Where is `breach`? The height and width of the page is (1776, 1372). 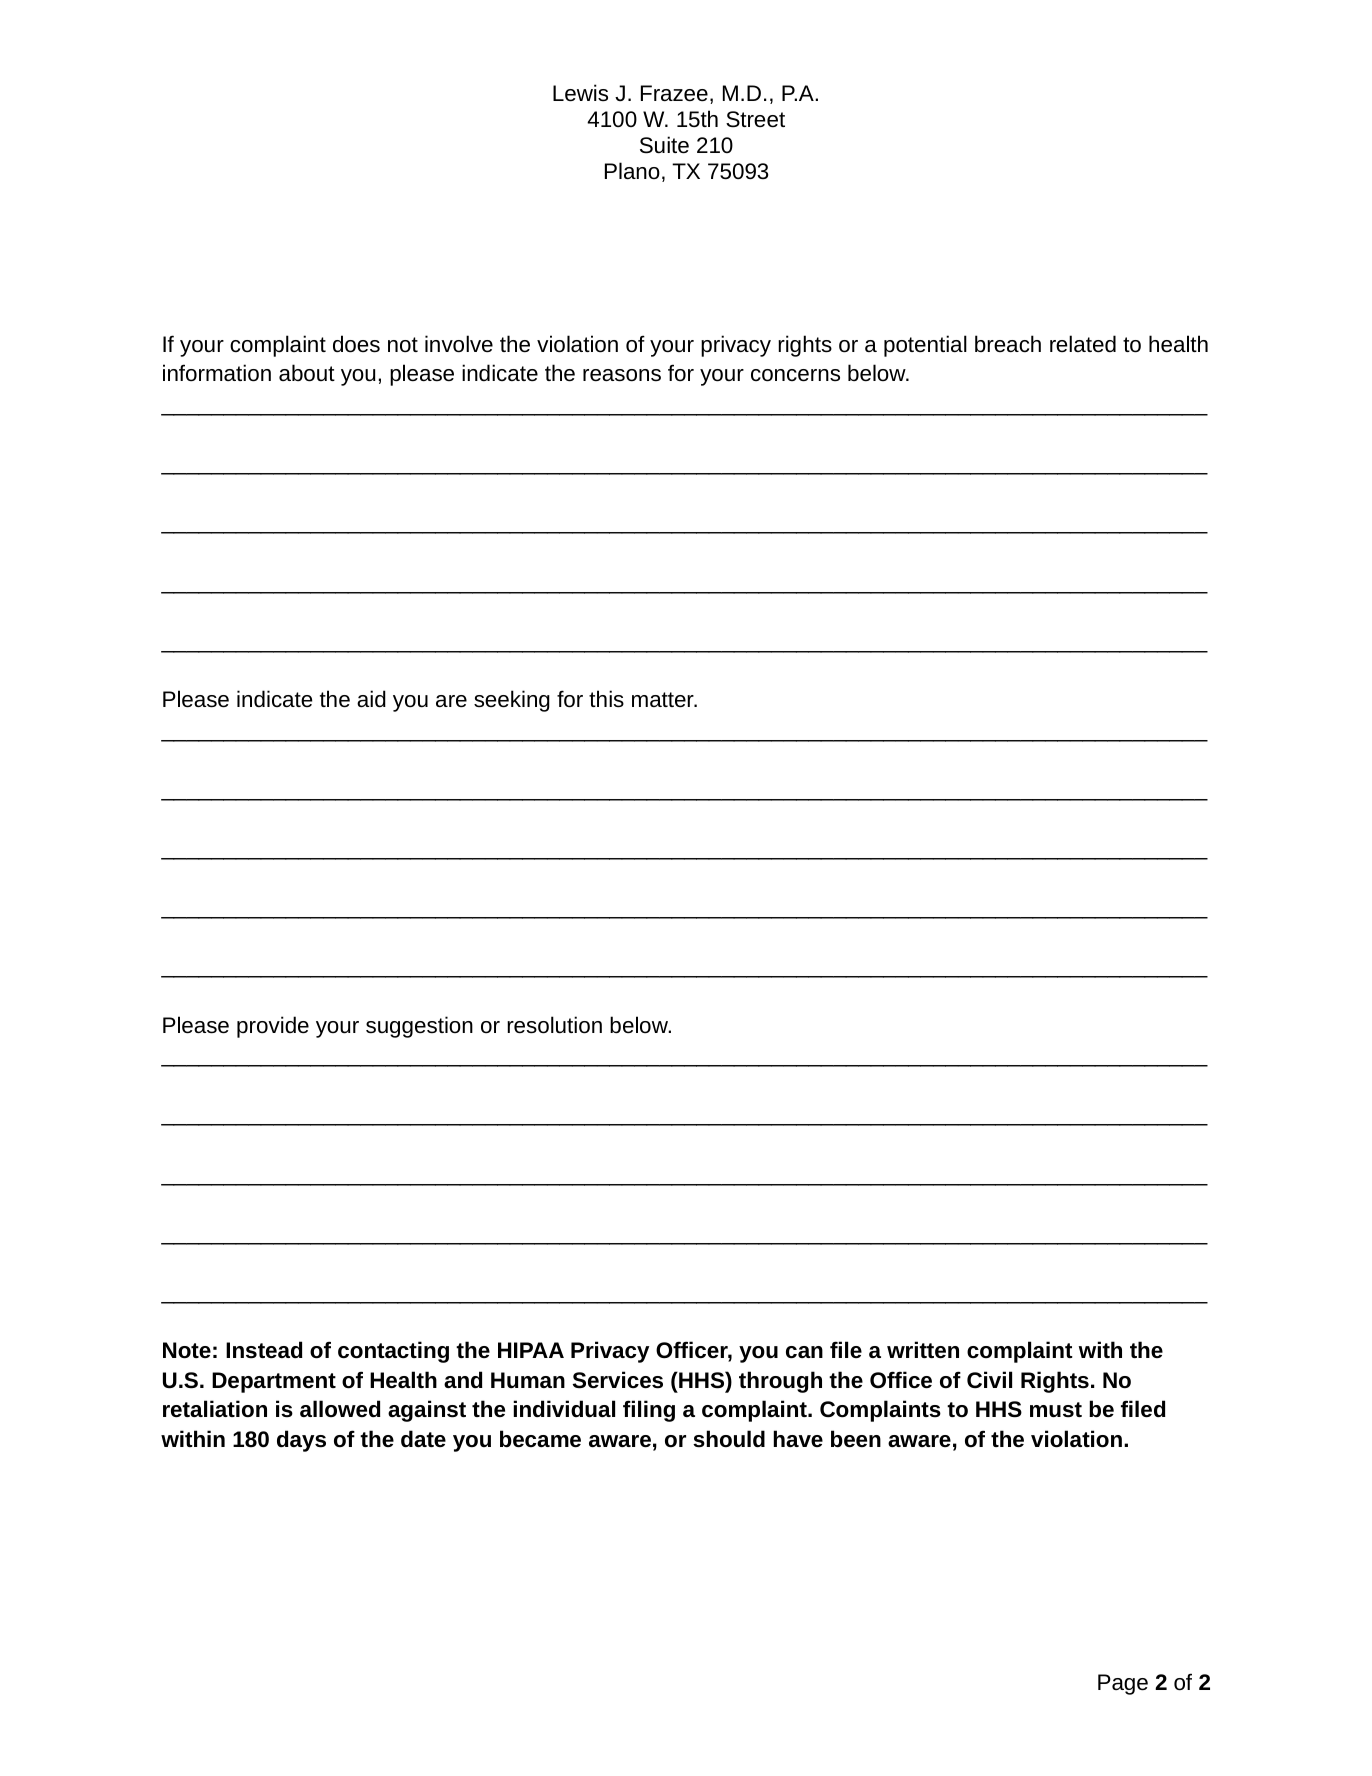
breach is located at coordinates (1008, 344).
